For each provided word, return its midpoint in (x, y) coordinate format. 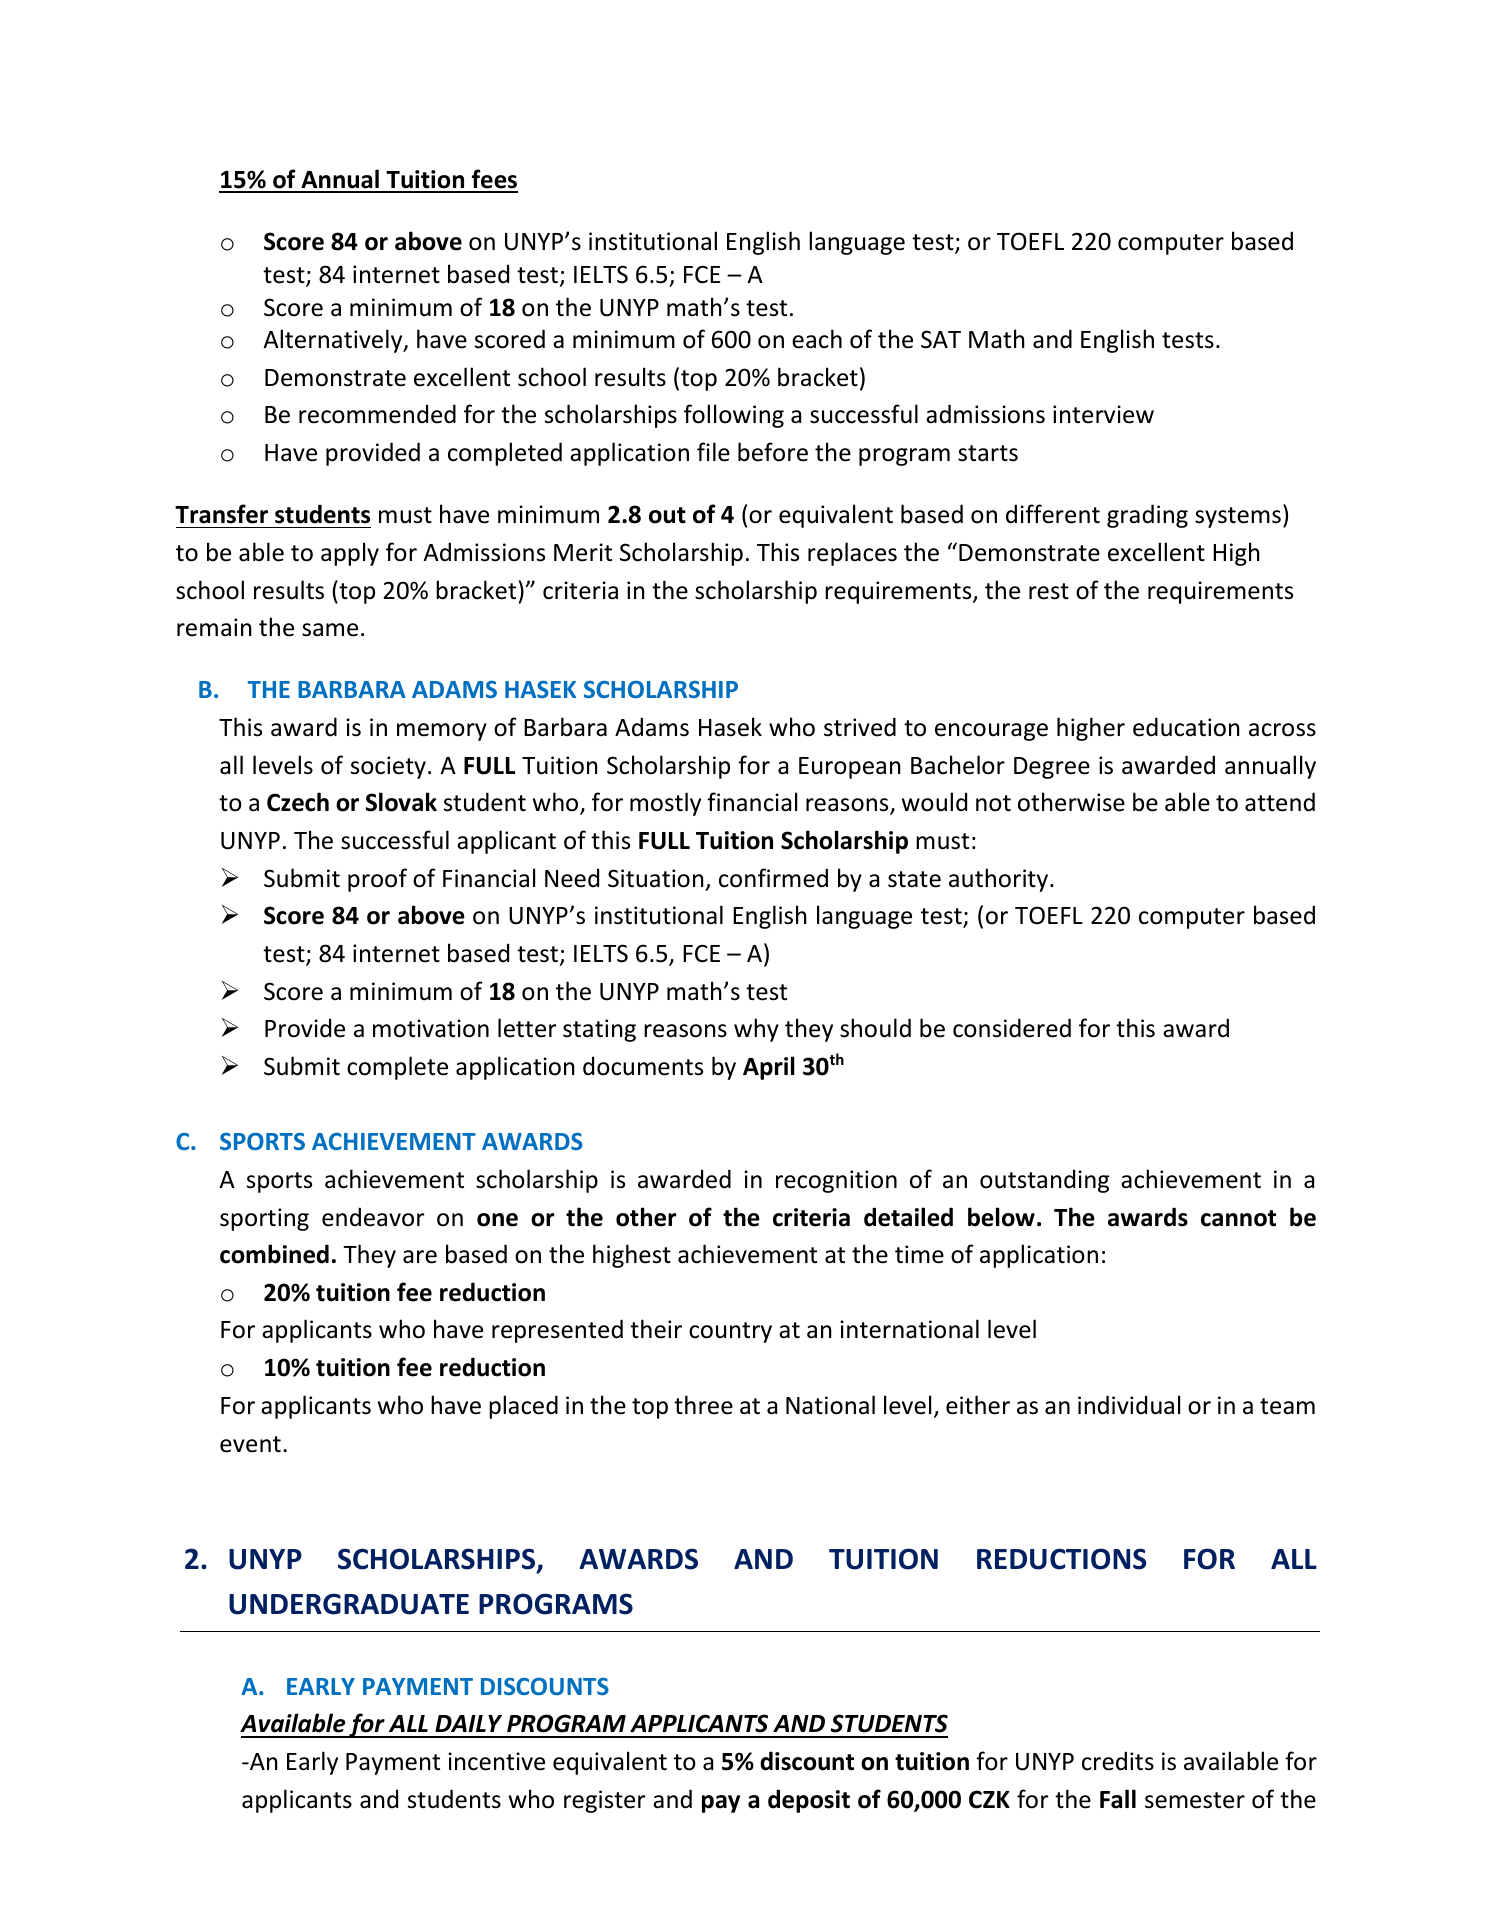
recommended (377, 414)
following (734, 416)
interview (1103, 414)
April (769, 1068)
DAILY (468, 1723)
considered (1012, 1028)
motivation (431, 1028)
